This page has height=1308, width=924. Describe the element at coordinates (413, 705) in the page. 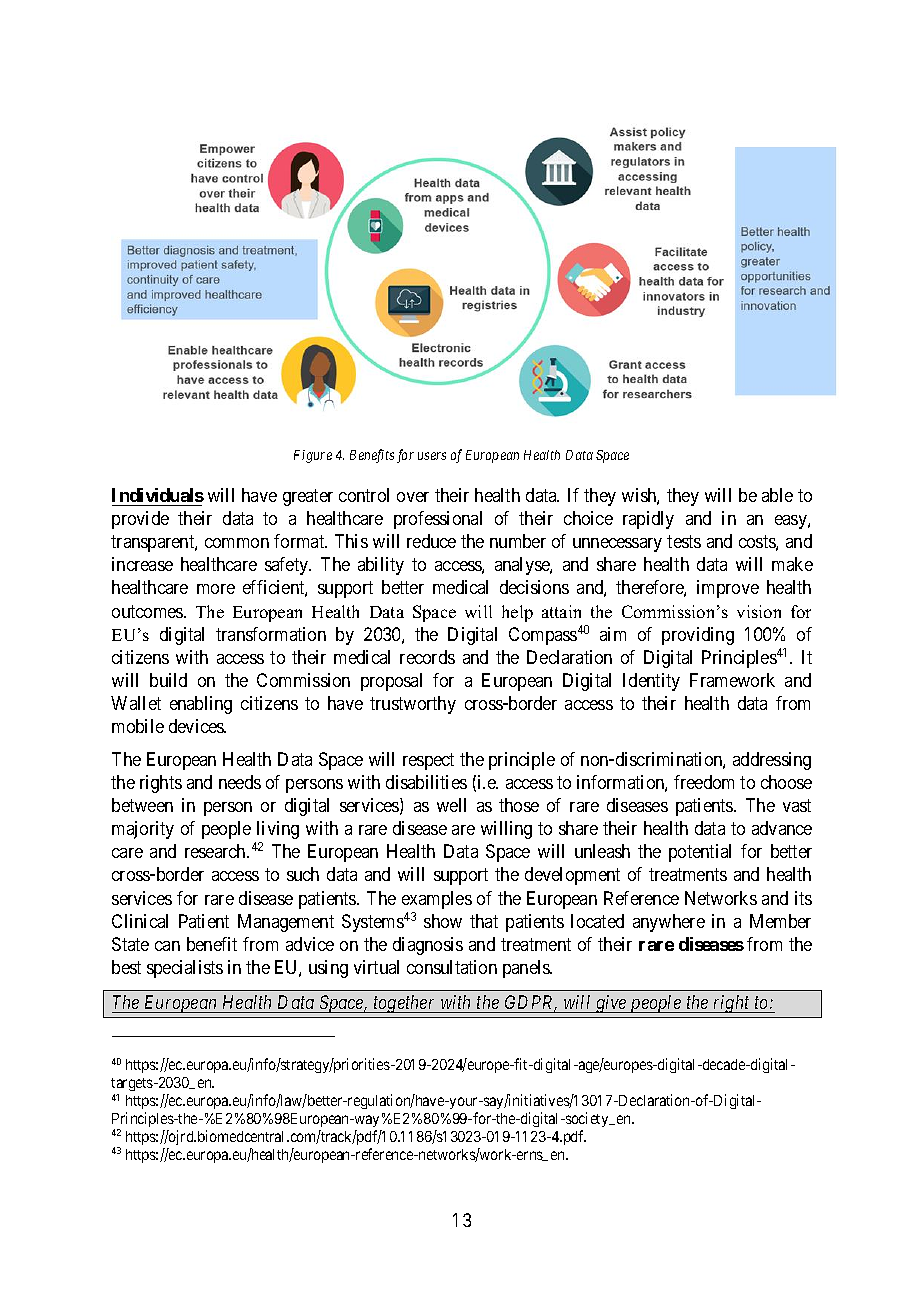

I see `trustworthy` at that location.
